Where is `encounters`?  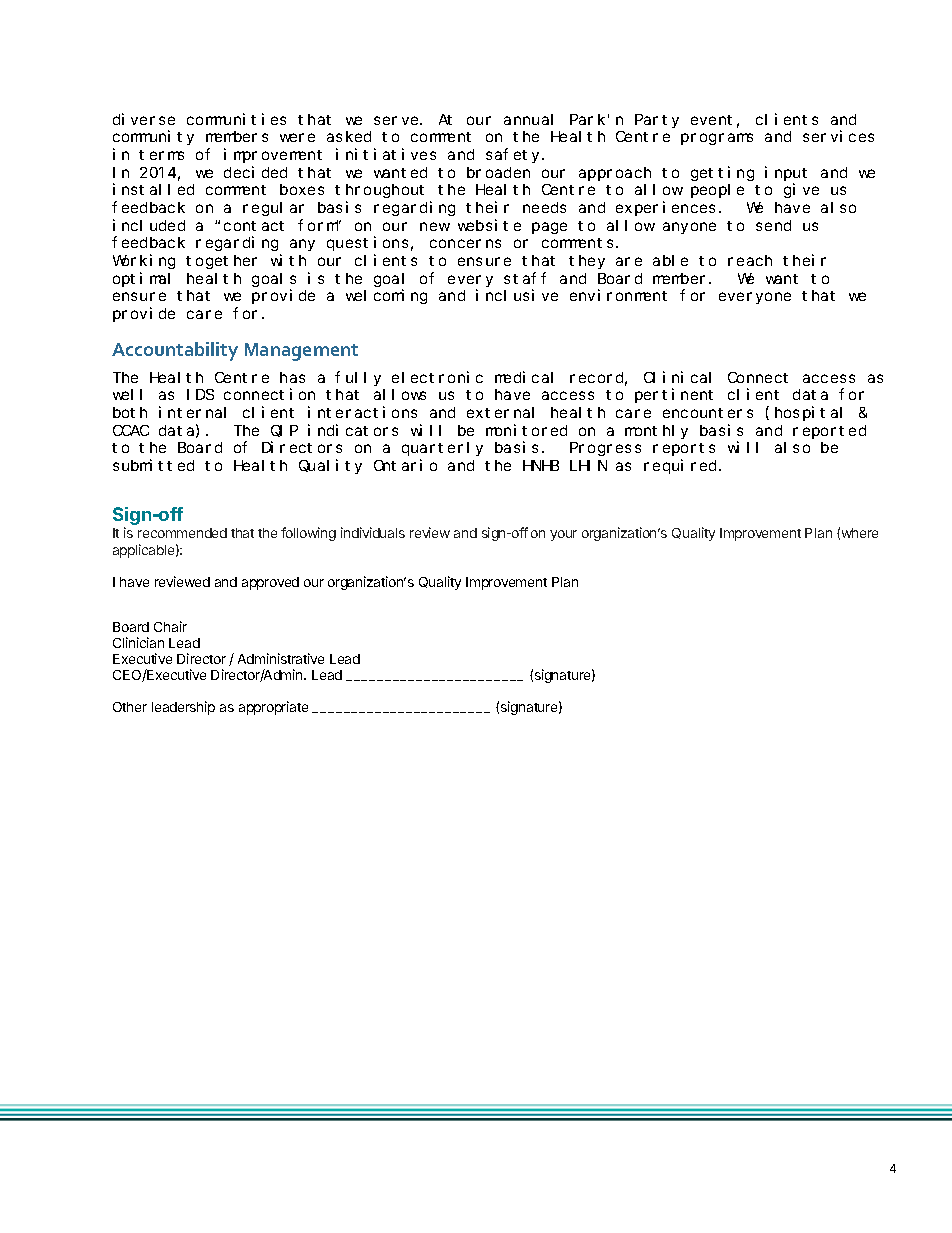 encounters is located at coordinates (708, 413).
